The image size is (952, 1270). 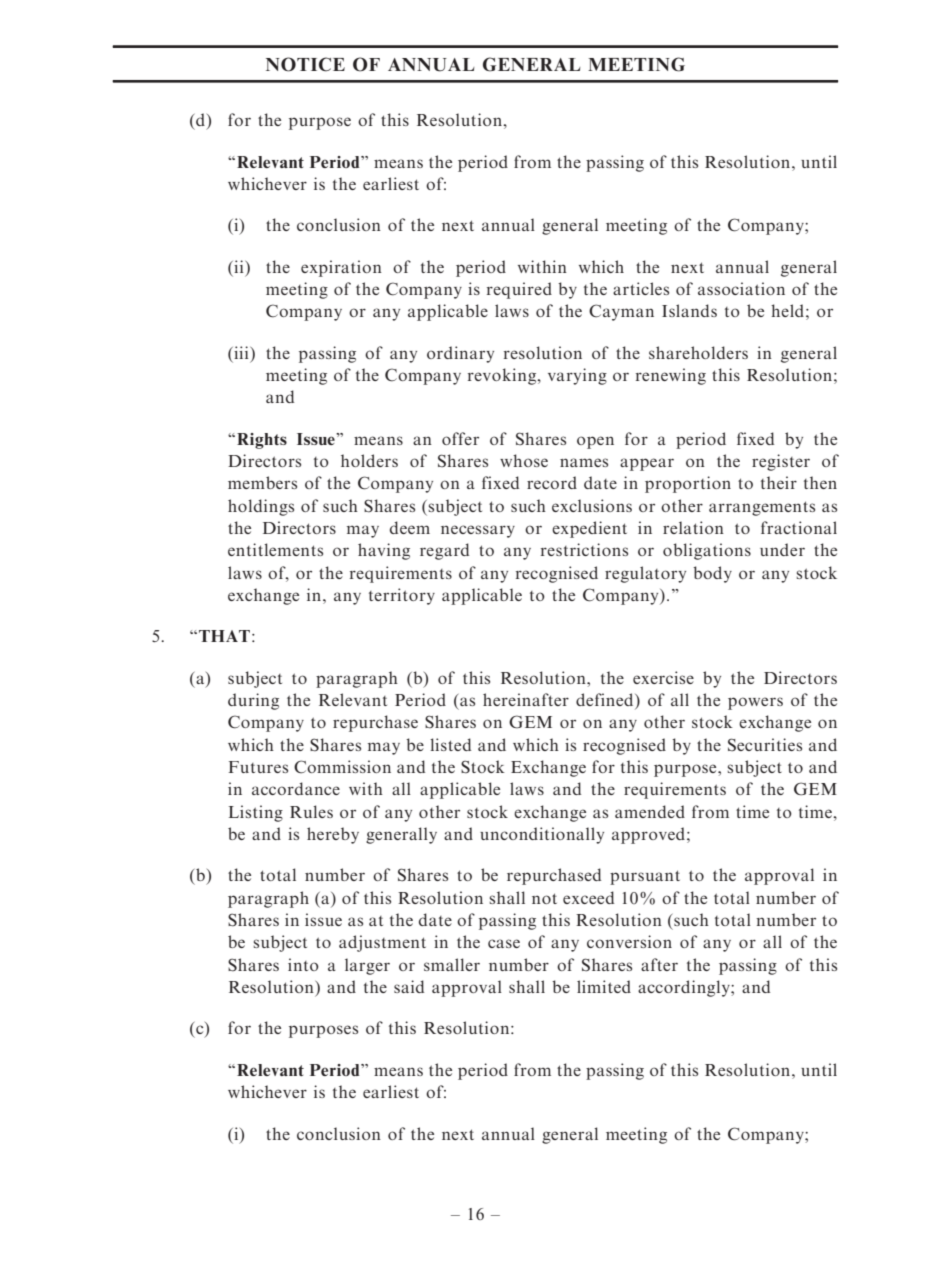 I want to click on into, so click(x=303, y=964).
